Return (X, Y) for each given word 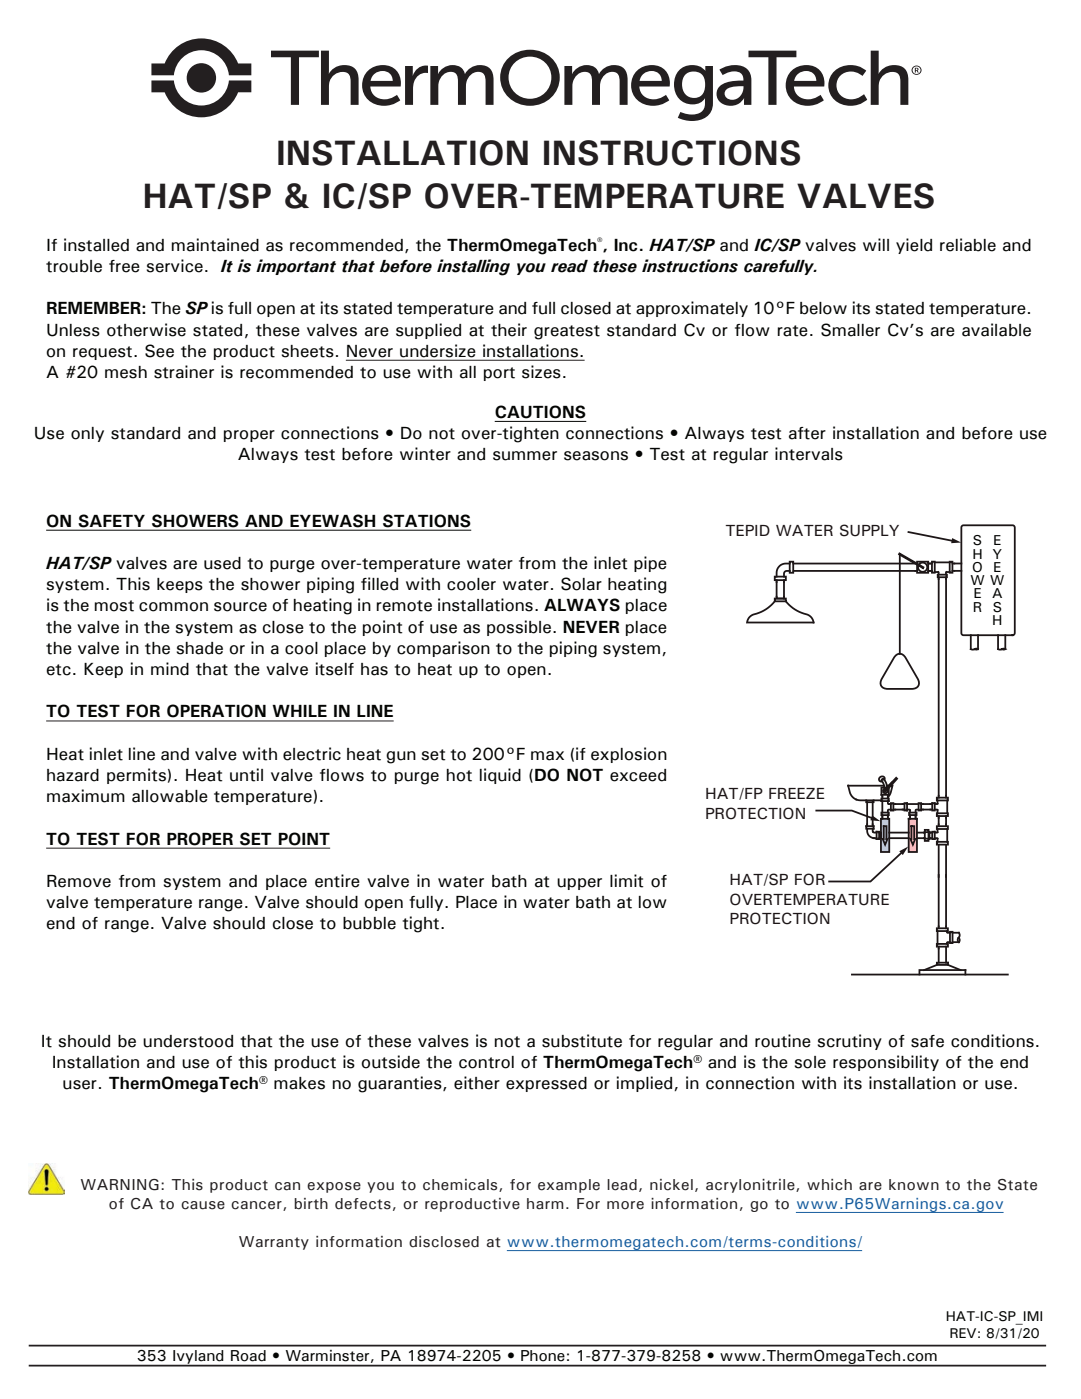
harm (545, 1204)
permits (136, 776)
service (175, 266)
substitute (582, 1041)
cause (203, 1205)
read (569, 266)
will (876, 244)
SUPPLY (869, 530)
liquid (500, 776)
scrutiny (850, 1042)
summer (525, 456)
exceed (638, 775)
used (222, 563)
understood (188, 1041)
